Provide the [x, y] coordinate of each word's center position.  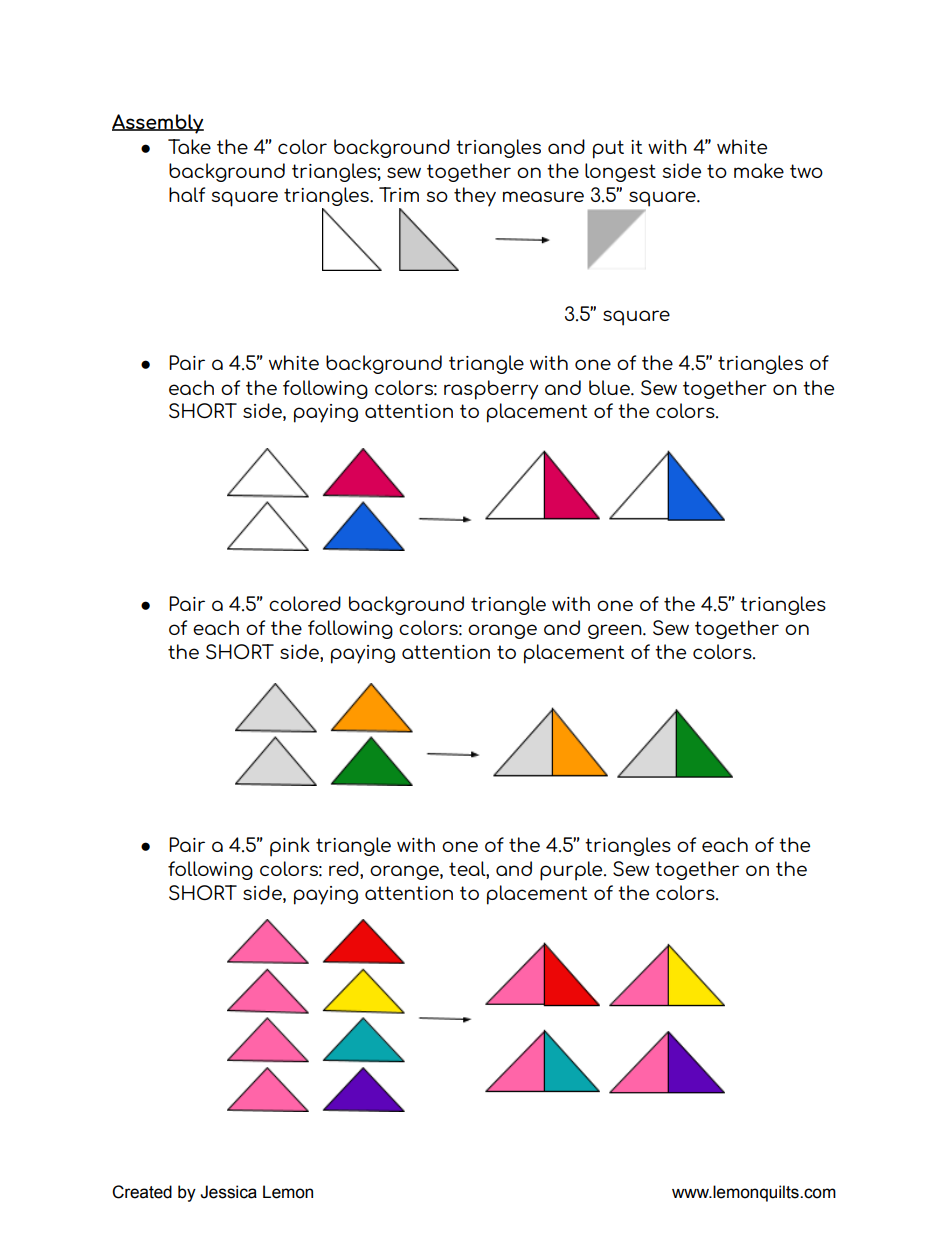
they [475, 197]
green [616, 631]
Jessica [228, 1192]
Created [142, 1192]
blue [610, 387]
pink [290, 847]
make [759, 170]
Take [189, 146]
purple [572, 871]
